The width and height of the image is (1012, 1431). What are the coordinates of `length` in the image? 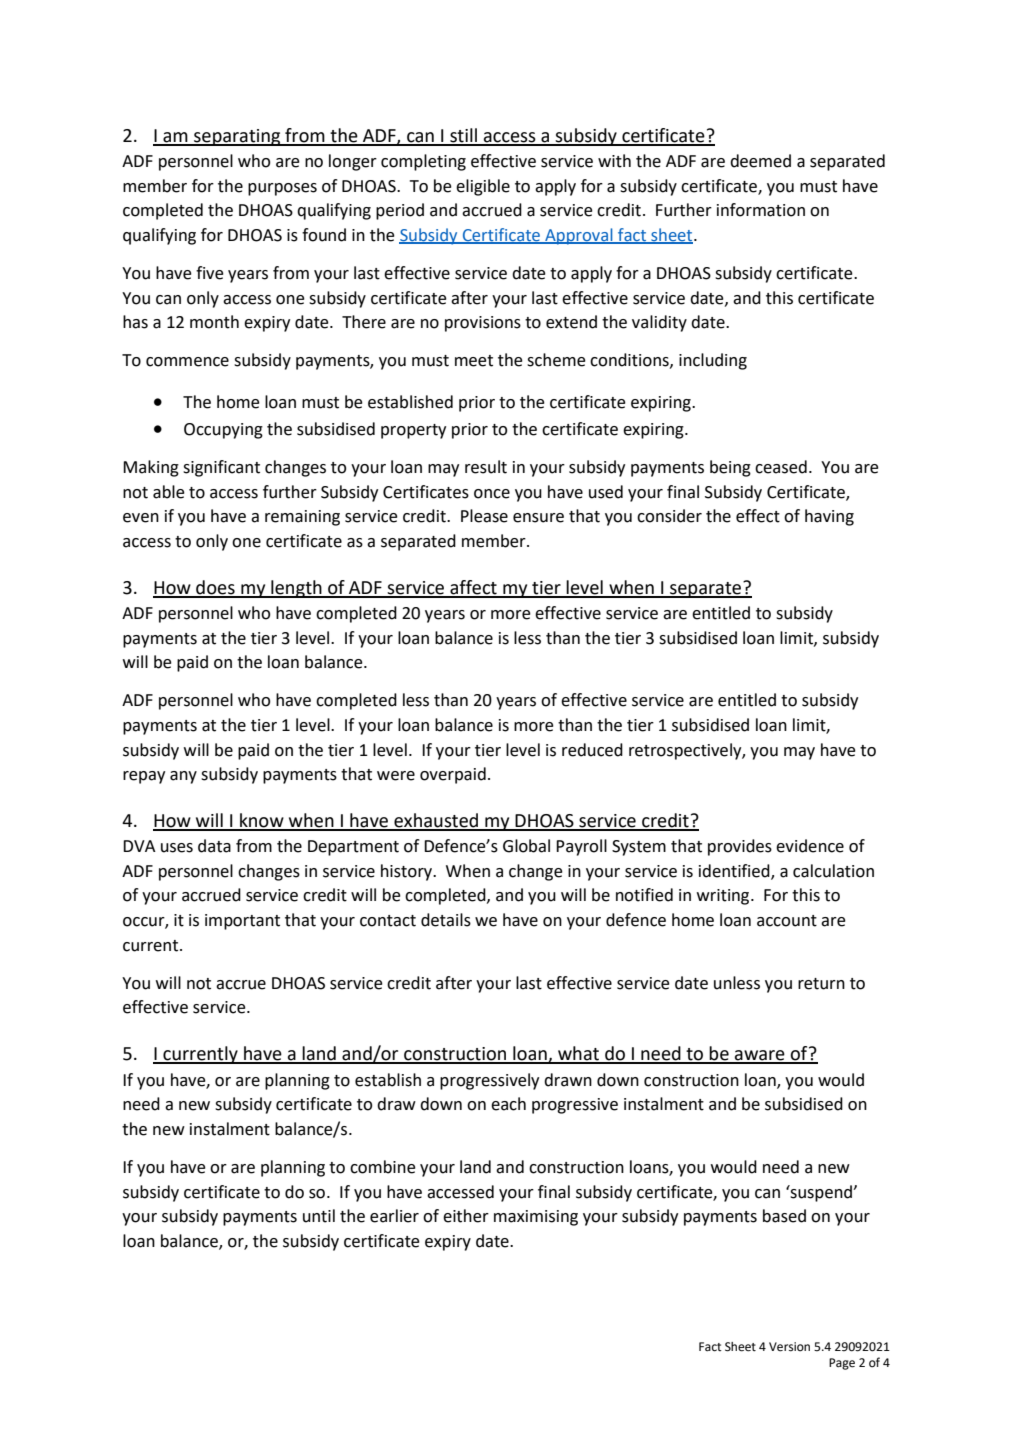 It's located at (296, 589).
